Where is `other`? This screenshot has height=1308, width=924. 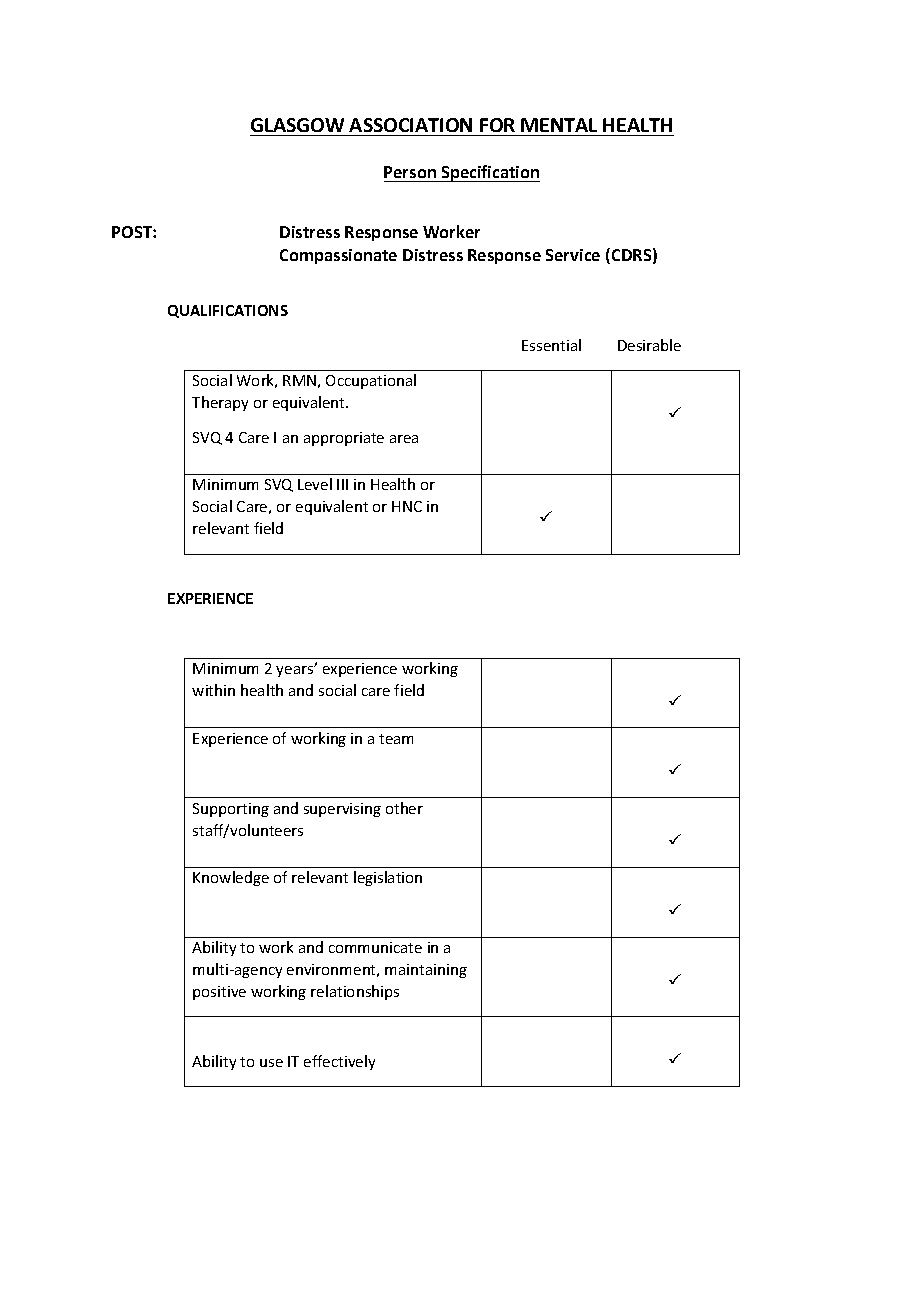 other is located at coordinates (404, 808).
